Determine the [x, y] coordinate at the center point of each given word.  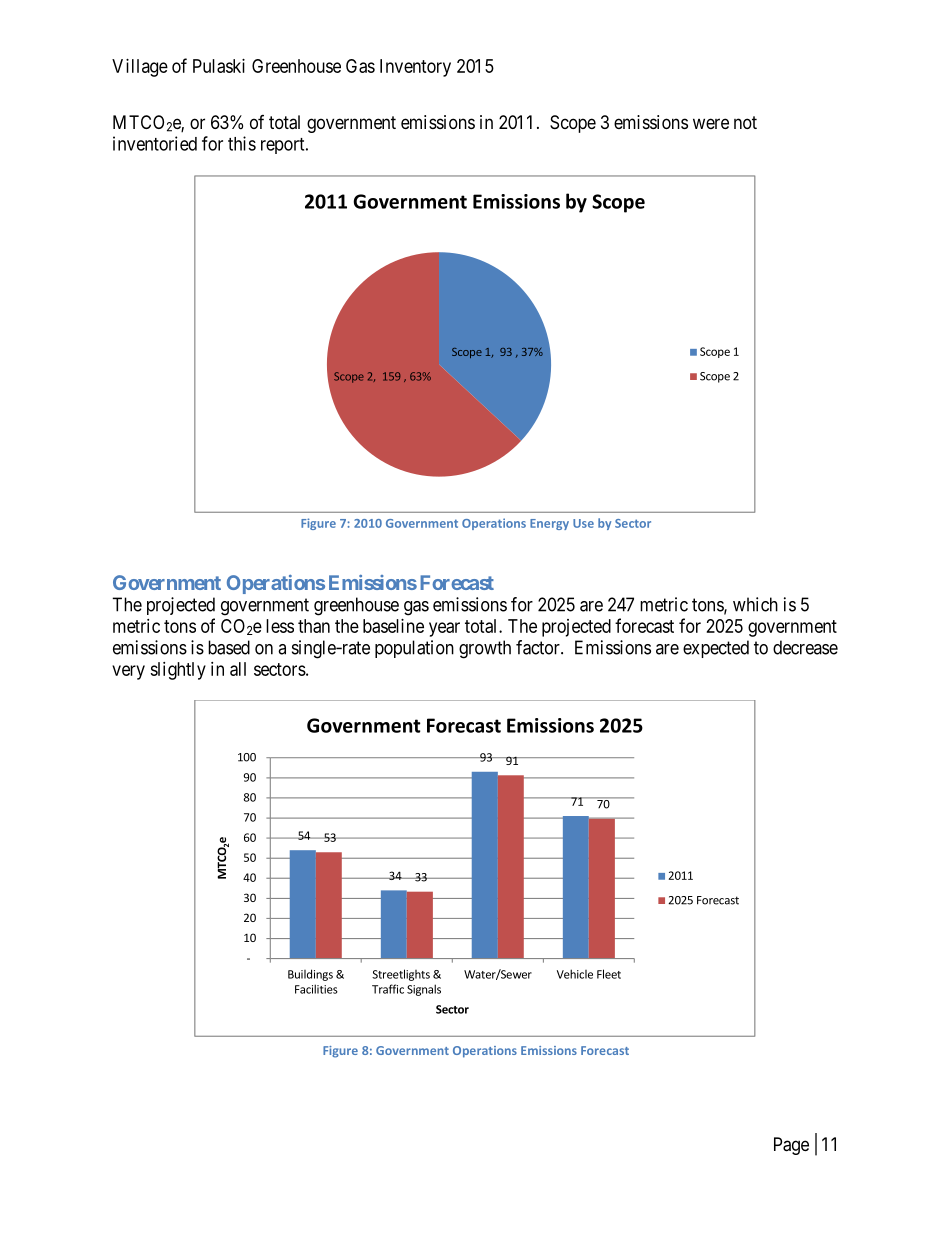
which [755, 604]
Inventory [415, 68]
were [711, 123]
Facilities [316, 989]
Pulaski [219, 66]
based [229, 647]
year [444, 629]
